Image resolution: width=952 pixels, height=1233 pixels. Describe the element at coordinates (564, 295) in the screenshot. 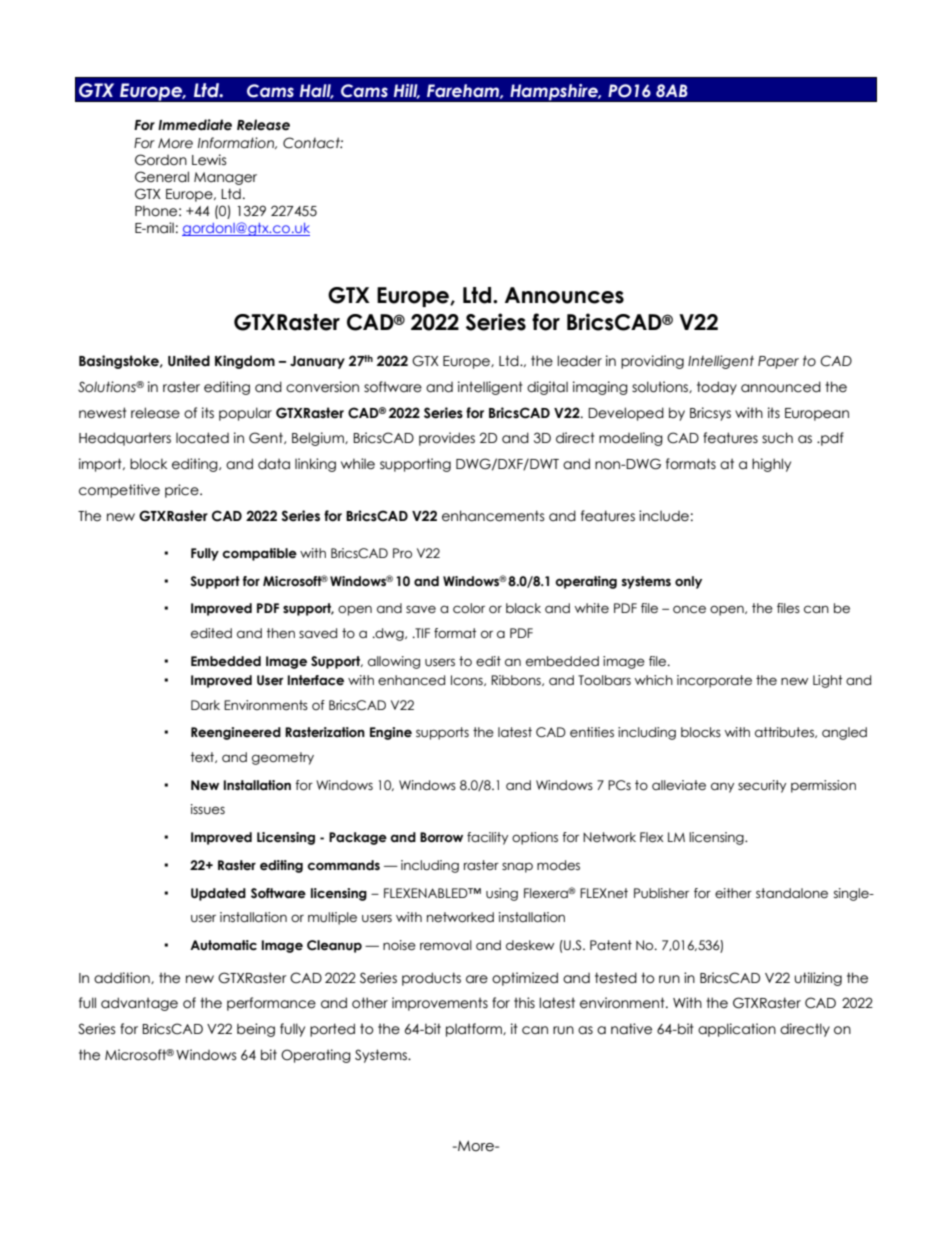

I see `Announces` at that location.
